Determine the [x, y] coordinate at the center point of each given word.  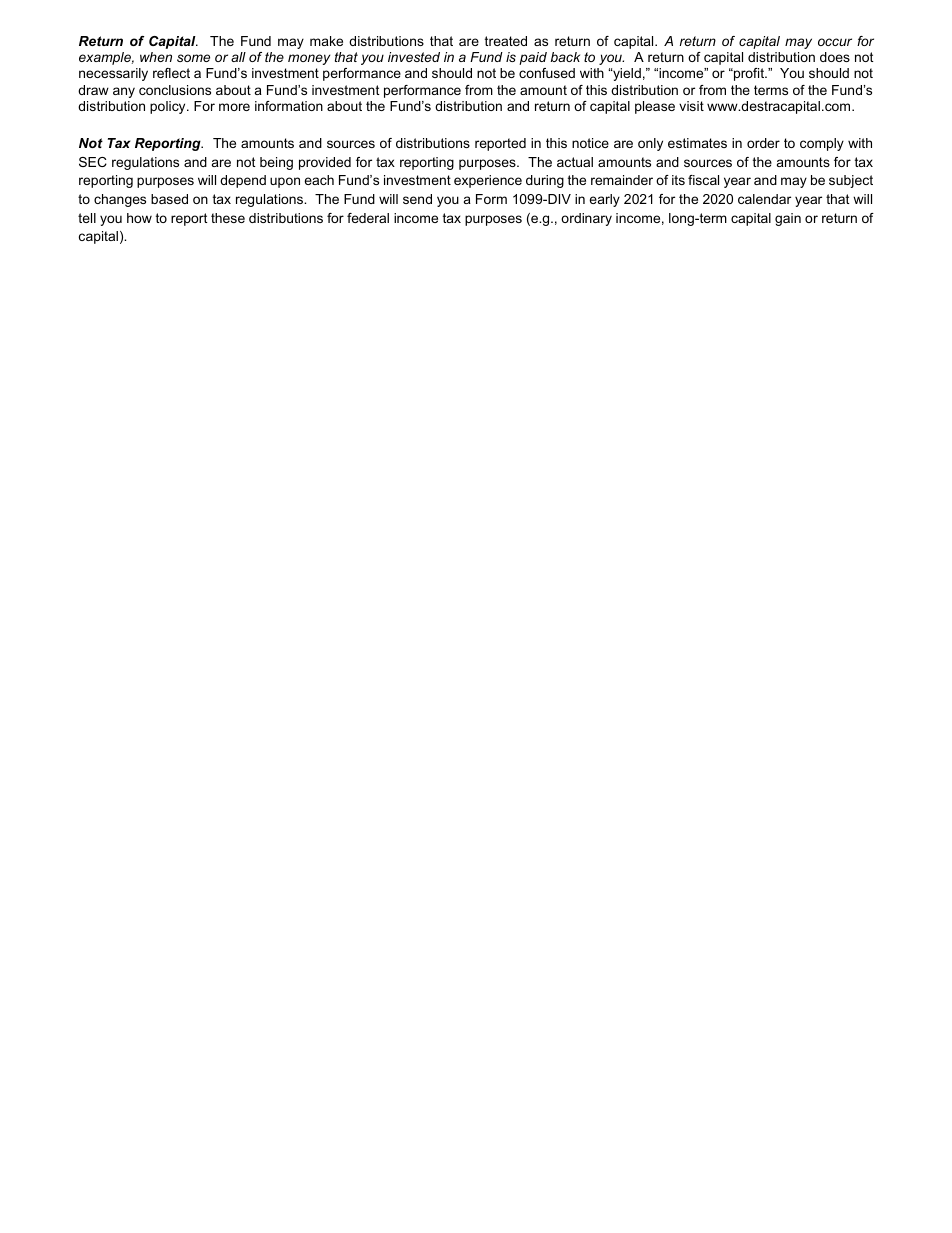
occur [835, 42]
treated [506, 41]
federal [368, 218]
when [156, 57]
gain [788, 219]
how [139, 218]
